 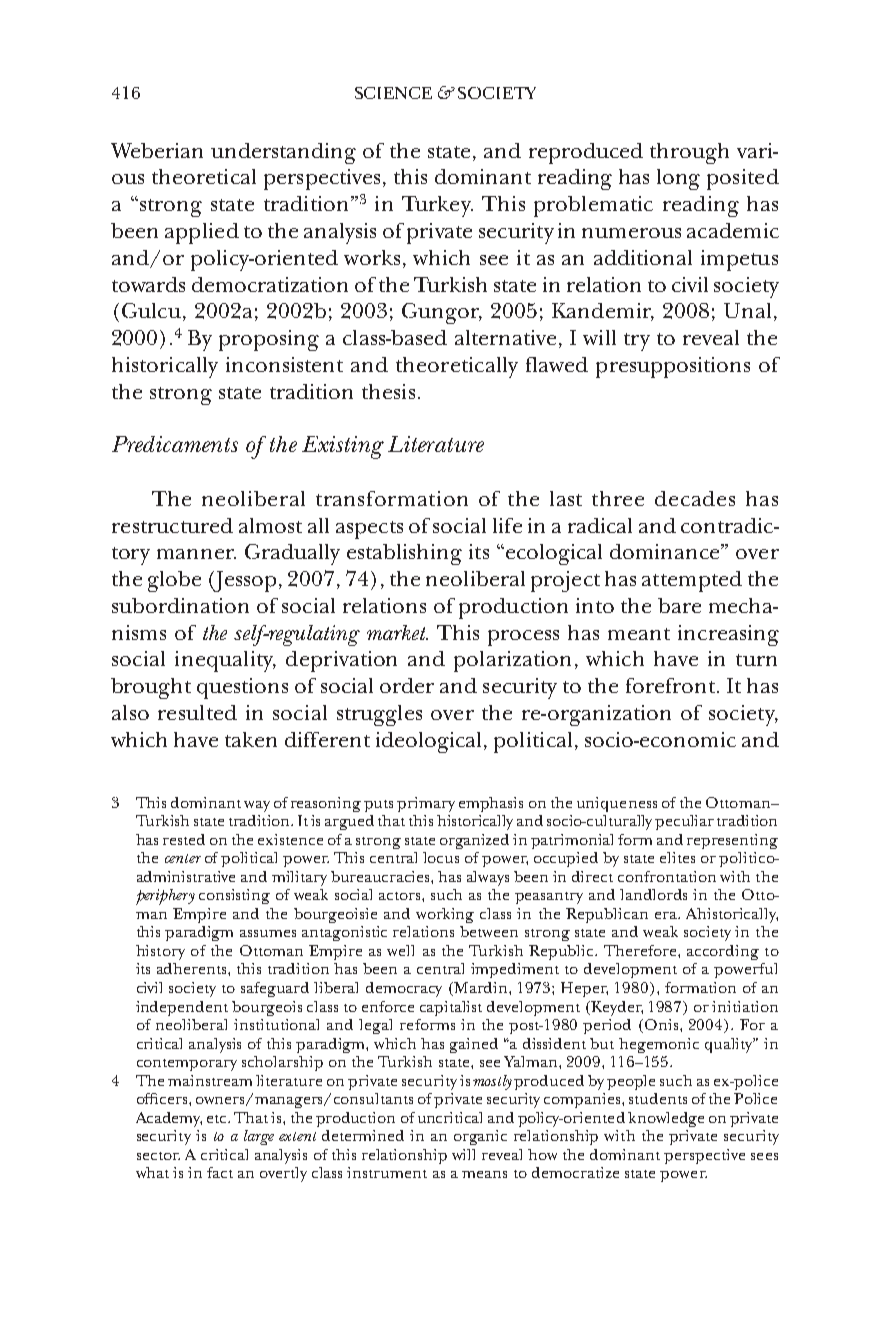 What do you see at coordinates (218, 1119) in the screenshot?
I see `etc` at bounding box center [218, 1119].
